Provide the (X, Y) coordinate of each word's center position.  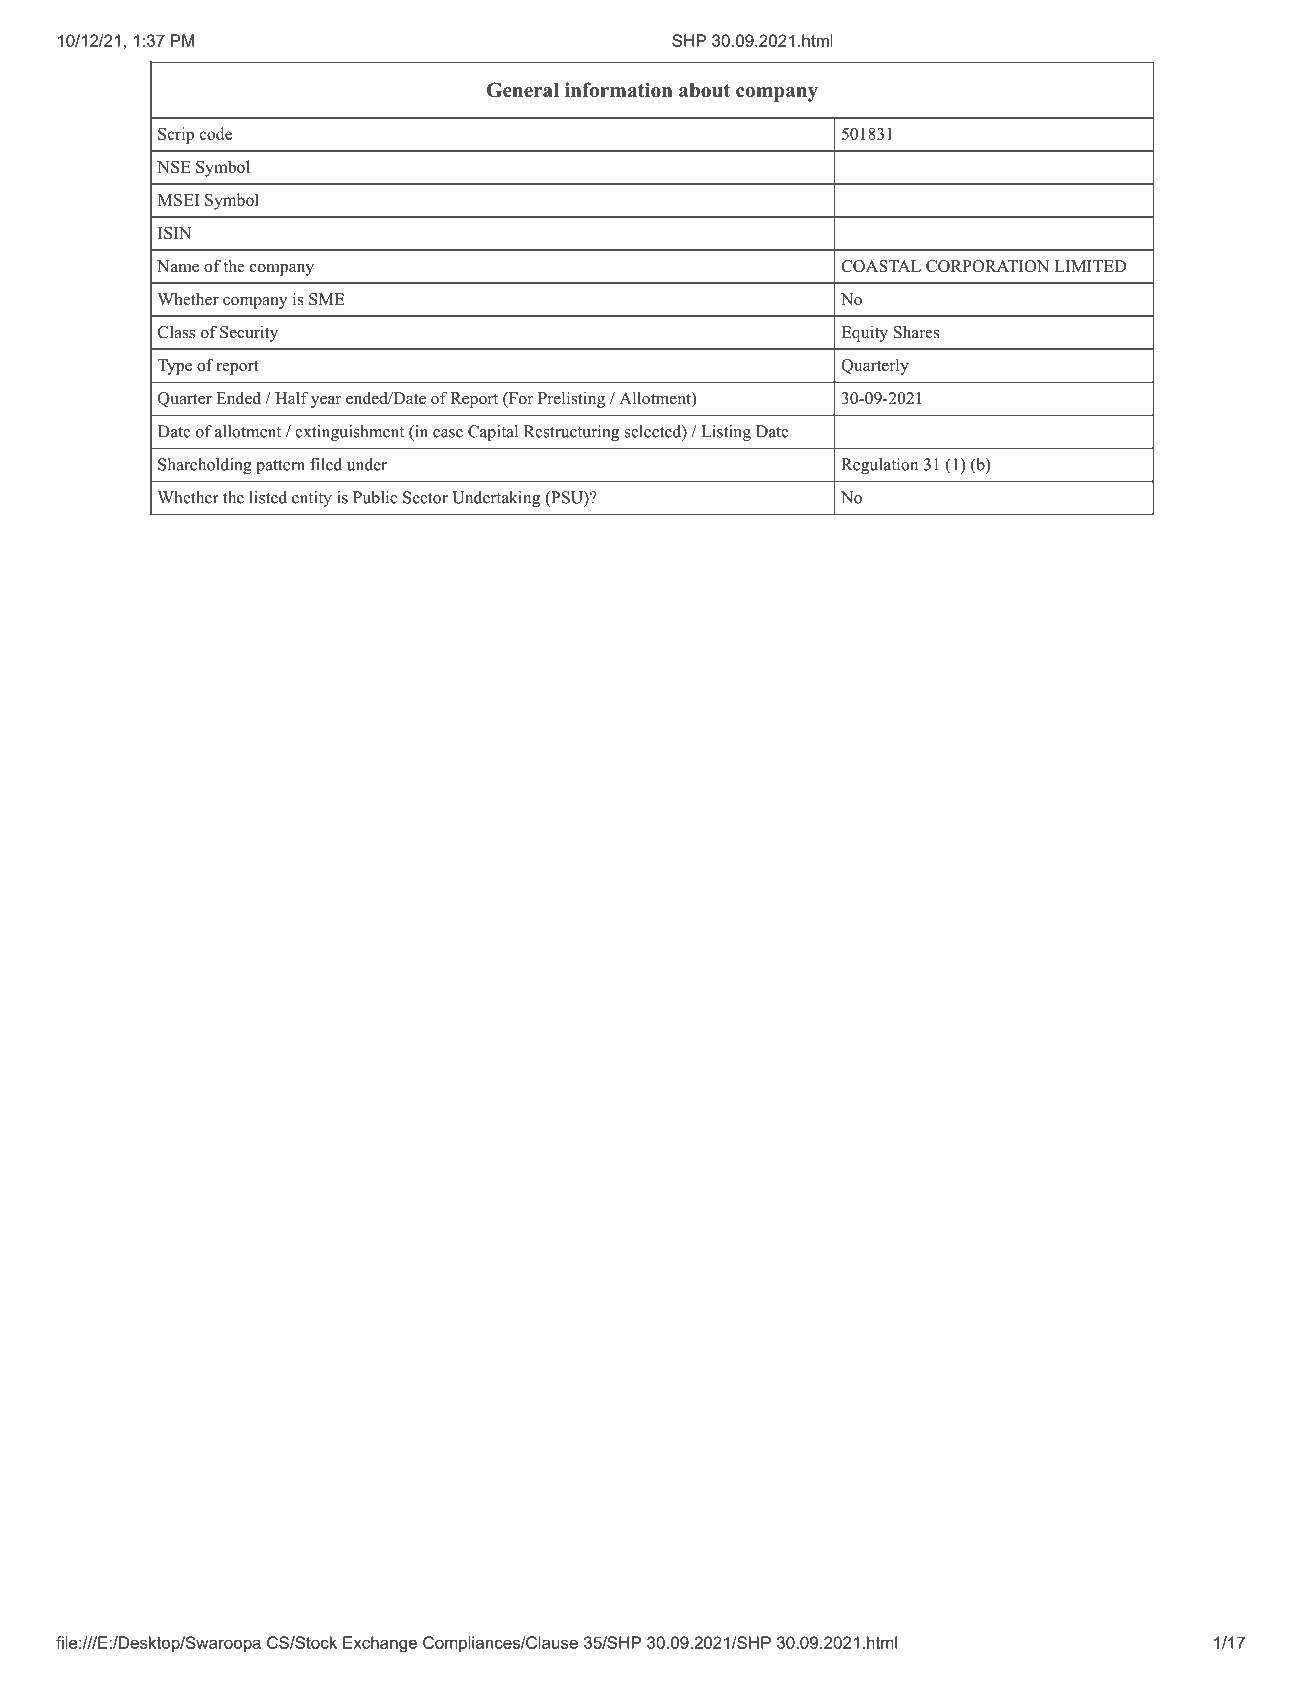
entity (312, 499)
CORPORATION (987, 266)
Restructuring (571, 433)
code (216, 133)
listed (268, 497)
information (619, 90)
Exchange (380, 1644)
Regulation (879, 466)
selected (654, 431)
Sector (425, 497)
